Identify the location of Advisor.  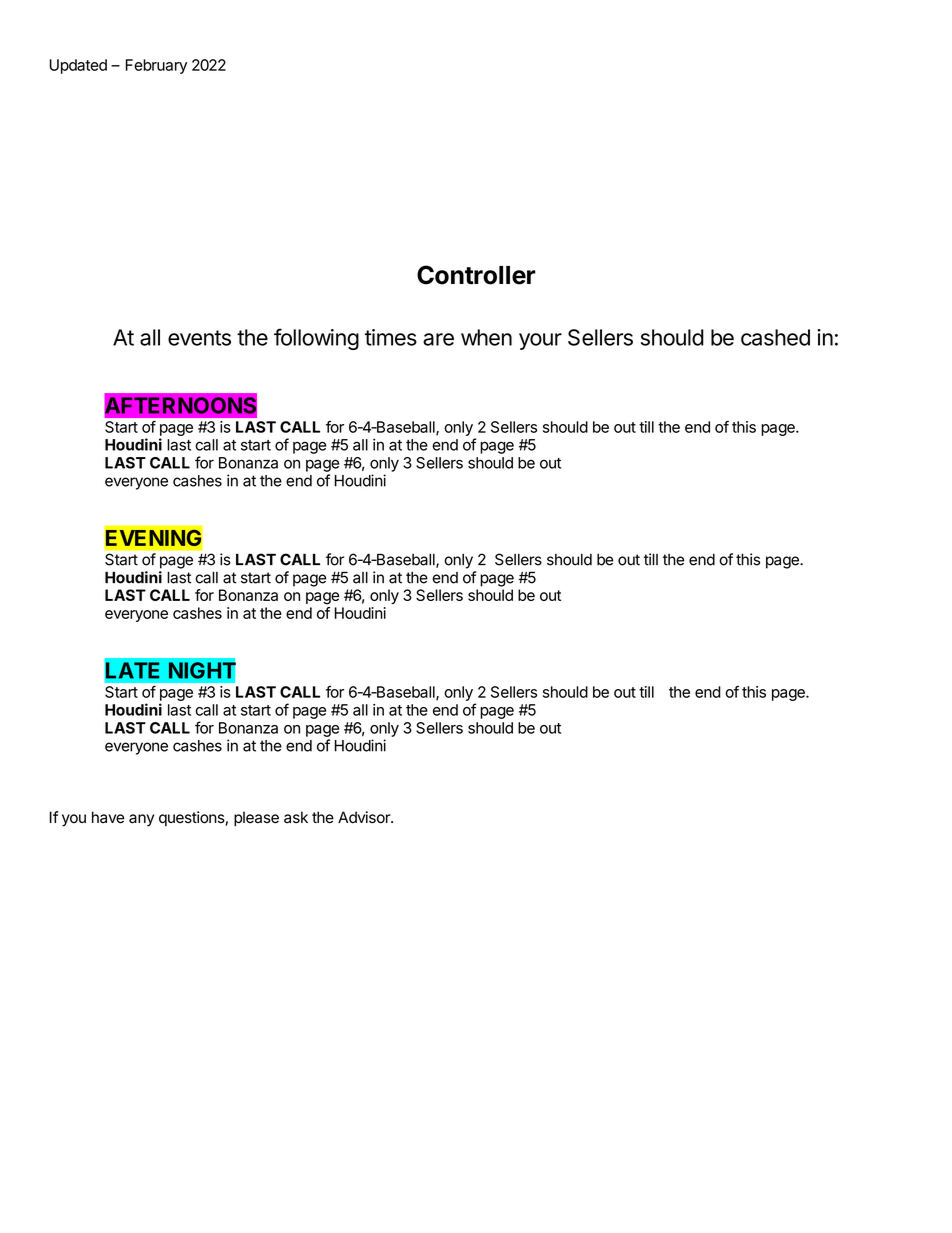
(365, 817).
